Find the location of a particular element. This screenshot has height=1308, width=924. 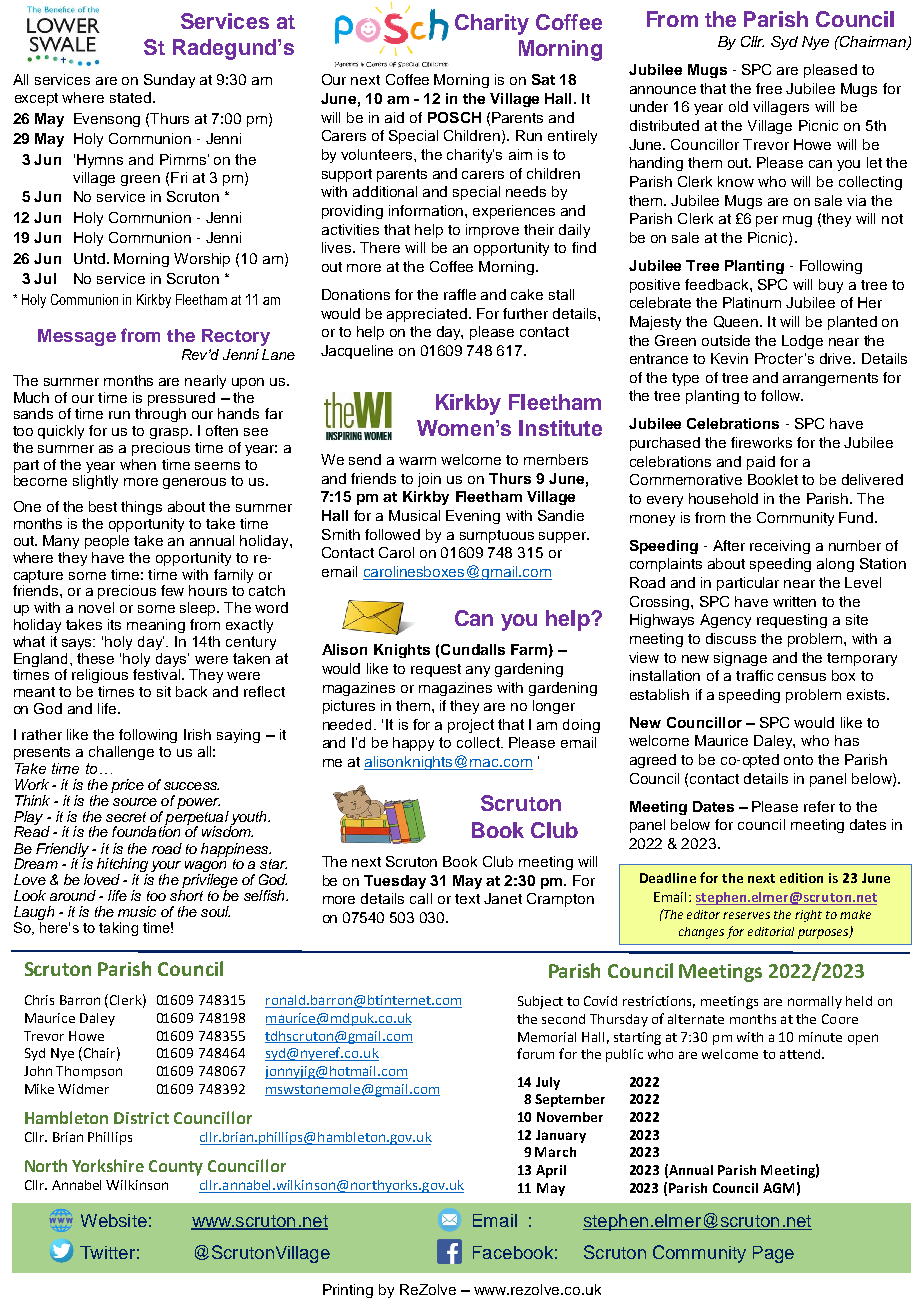

aim is located at coordinates (520, 154).
